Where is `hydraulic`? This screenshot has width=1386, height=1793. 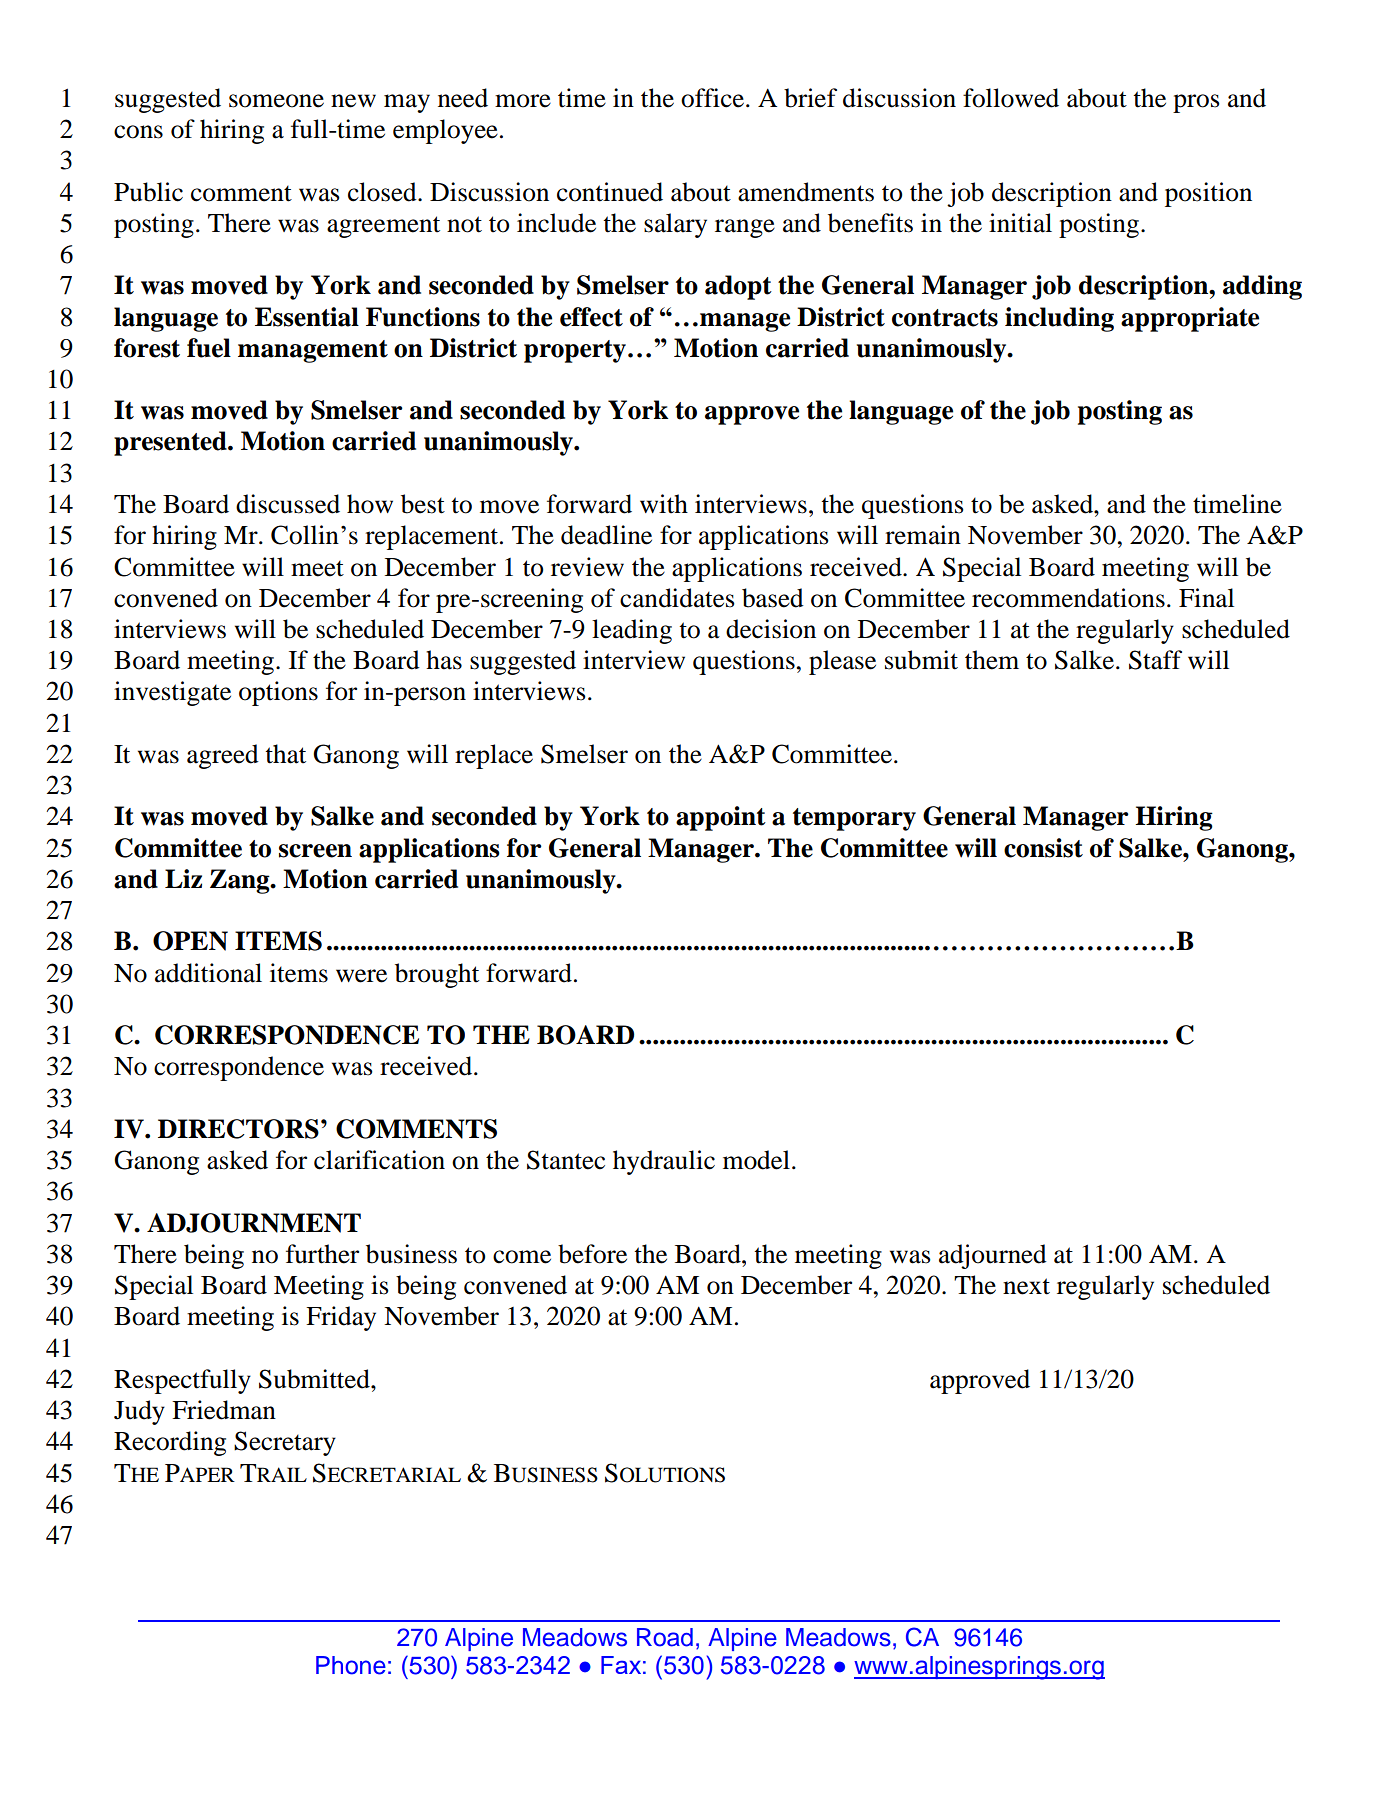
hydraulic is located at coordinates (664, 1162).
